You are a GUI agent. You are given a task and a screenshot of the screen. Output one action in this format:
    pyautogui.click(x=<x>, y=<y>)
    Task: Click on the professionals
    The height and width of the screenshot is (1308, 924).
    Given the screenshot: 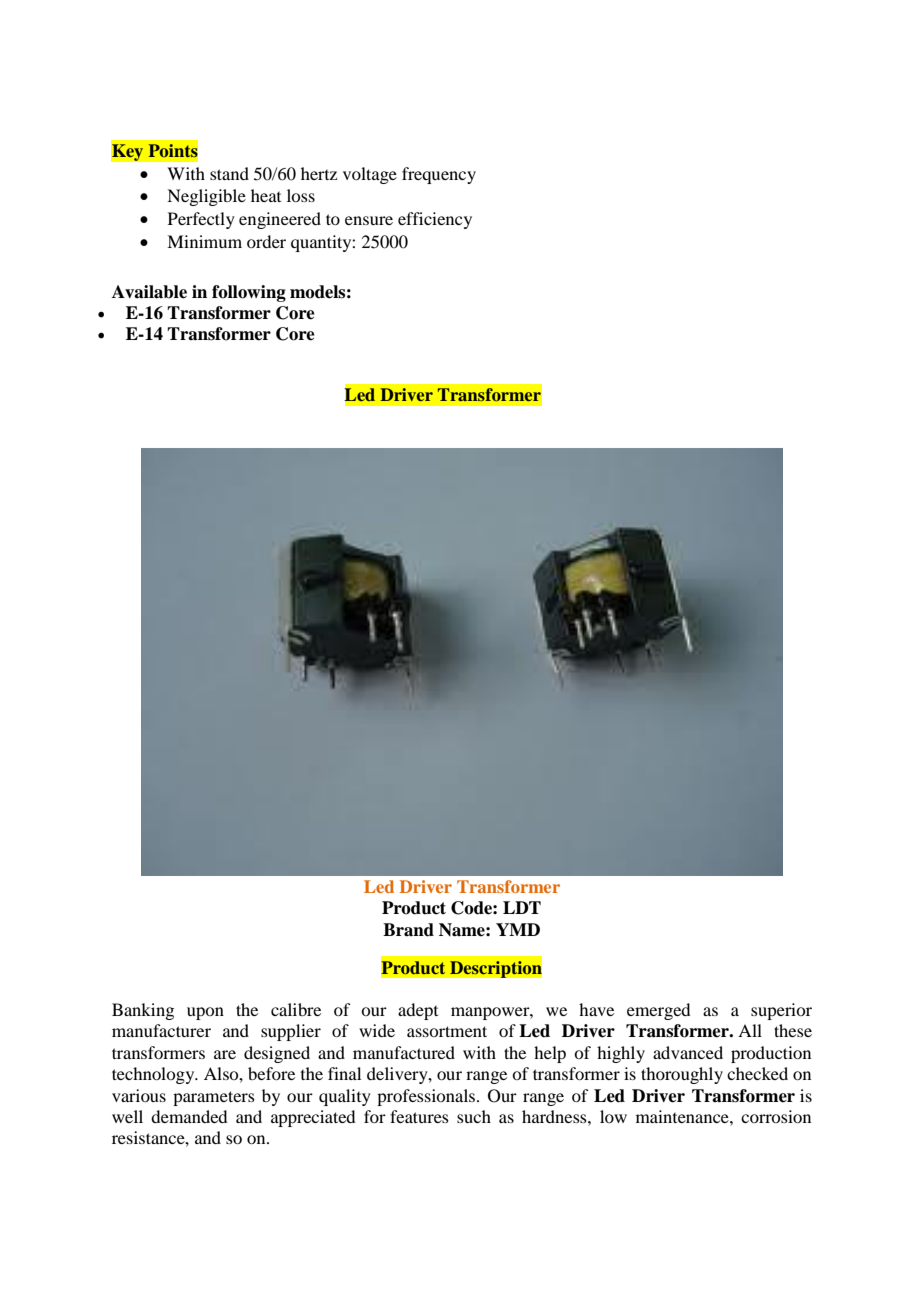 What is the action you would take?
    pyautogui.click(x=427, y=1097)
